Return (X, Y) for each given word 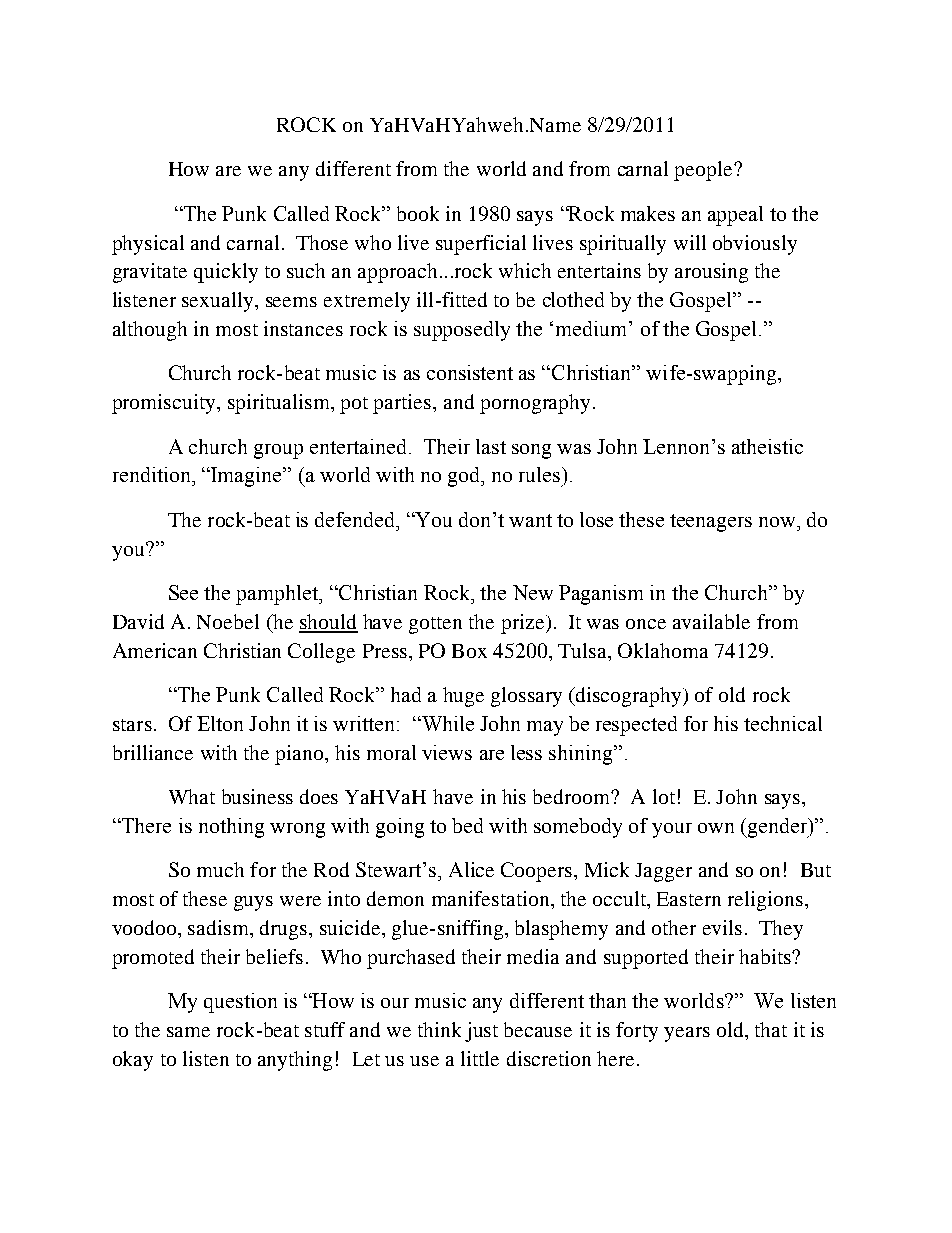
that (771, 1029)
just (481, 1032)
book (418, 213)
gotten (435, 625)
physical (148, 245)
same (188, 1032)
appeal (735, 216)
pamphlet (278, 595)
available (711, 621)
